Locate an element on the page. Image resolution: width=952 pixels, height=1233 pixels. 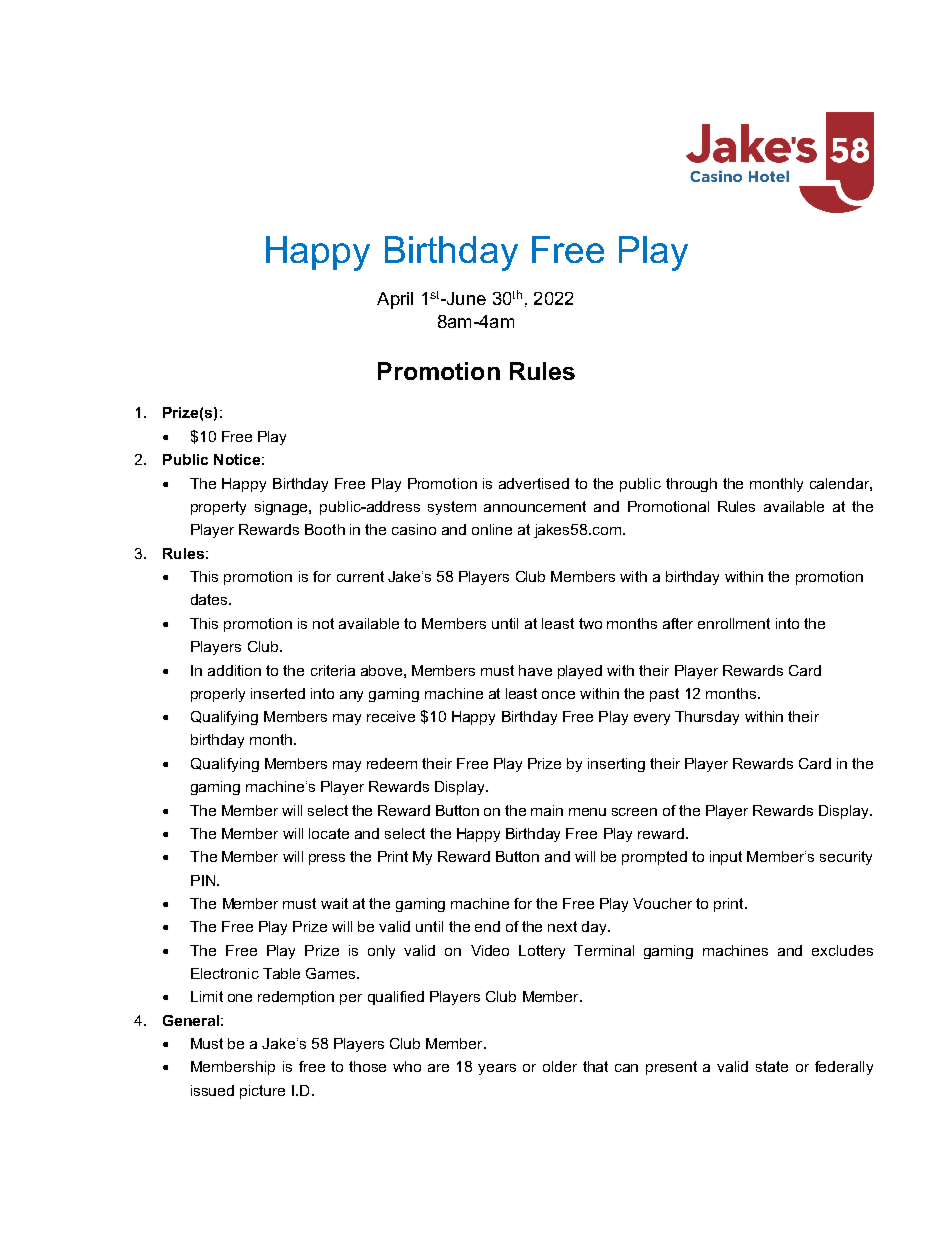
picture is located at coordinates (262, 1092).
